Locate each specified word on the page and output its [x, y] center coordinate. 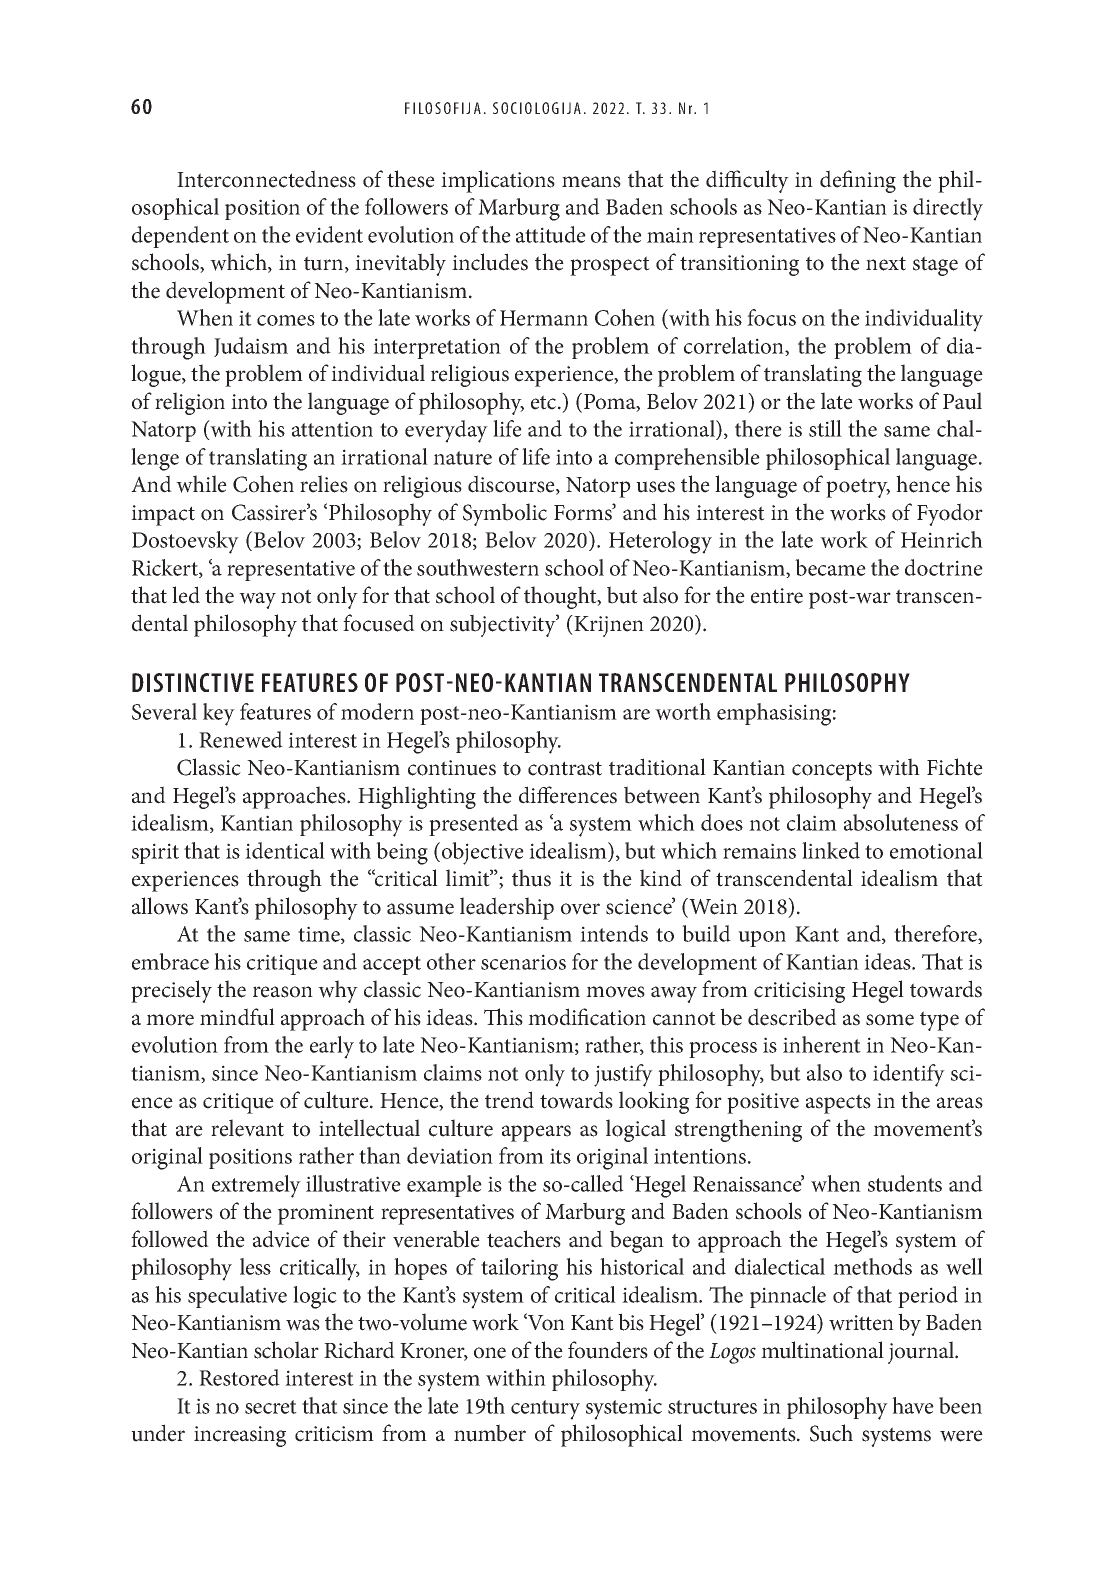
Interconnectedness [266, 179]
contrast [565, 768]
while [201, 484]
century [545, 1410]
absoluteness [901, 822]
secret [271, 1407]
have [913, 1405]
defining [858, 181]
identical [285, 850]
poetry [858, 488]
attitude [551, 234]
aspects [838, 1104]
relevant [247, 1128]
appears [536, 1133]
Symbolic [505, 514]
